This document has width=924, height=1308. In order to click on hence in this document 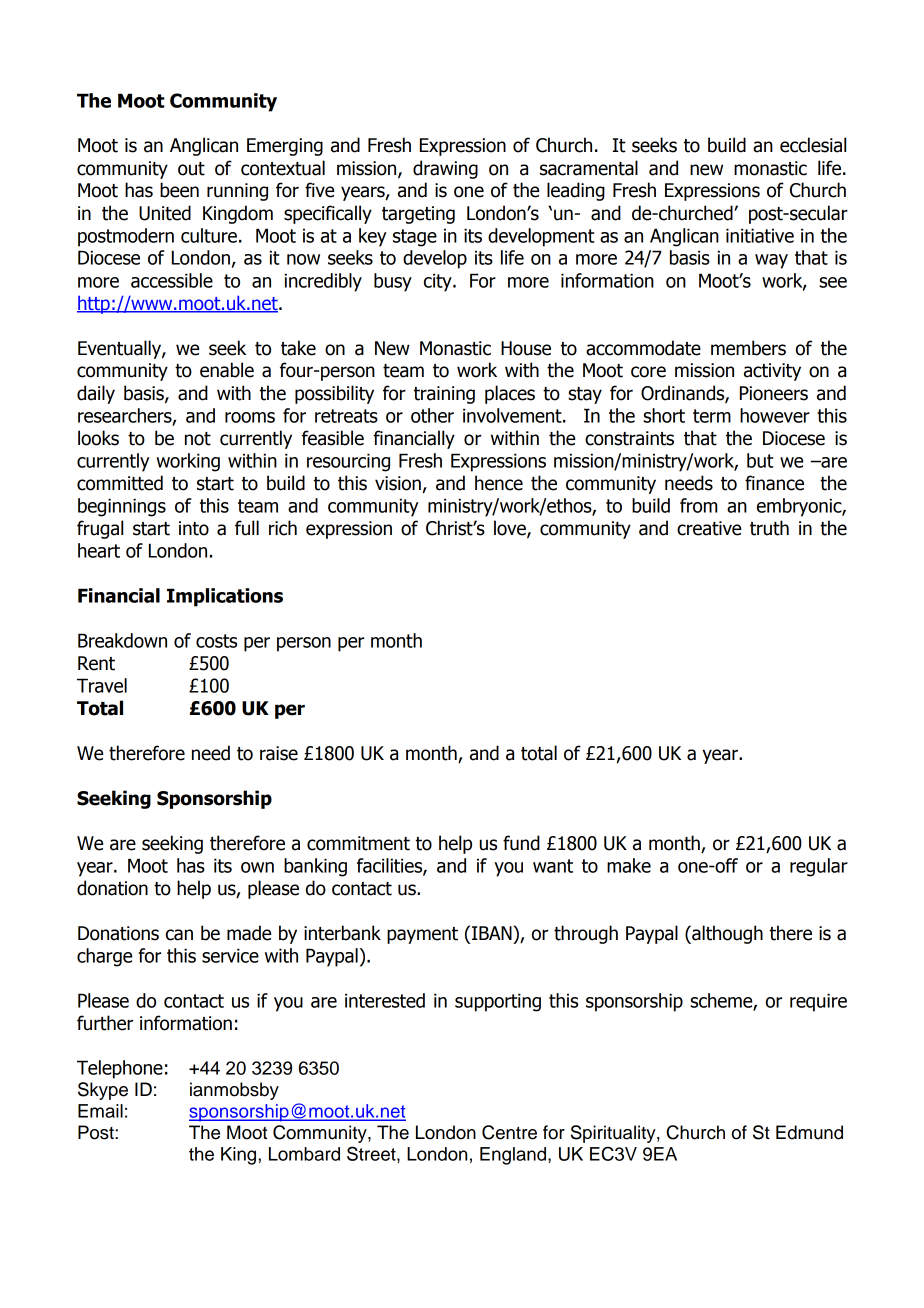, I will do `click(499, 483)`.
